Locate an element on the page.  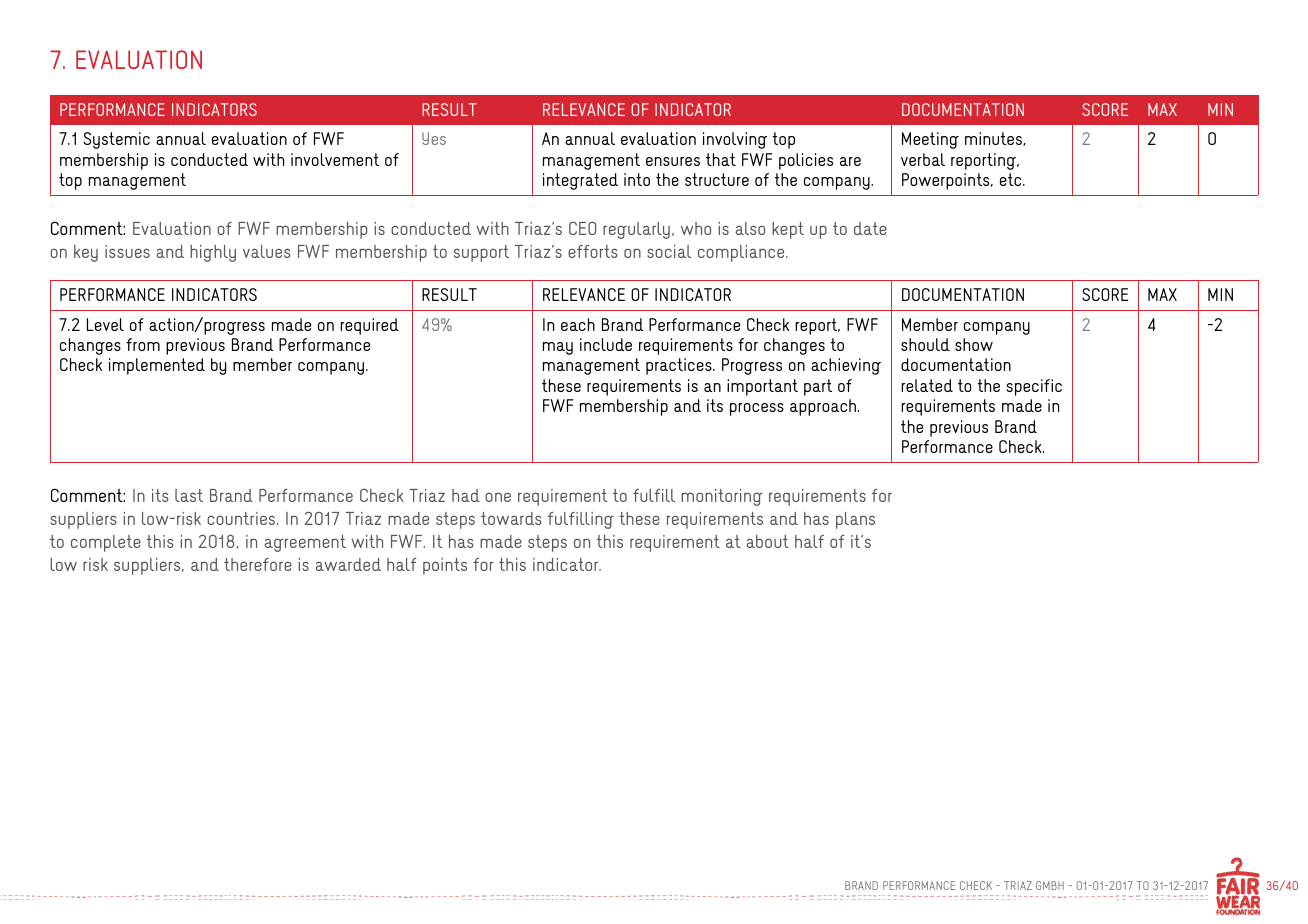
integrated is located at coordinates (580, 181).
